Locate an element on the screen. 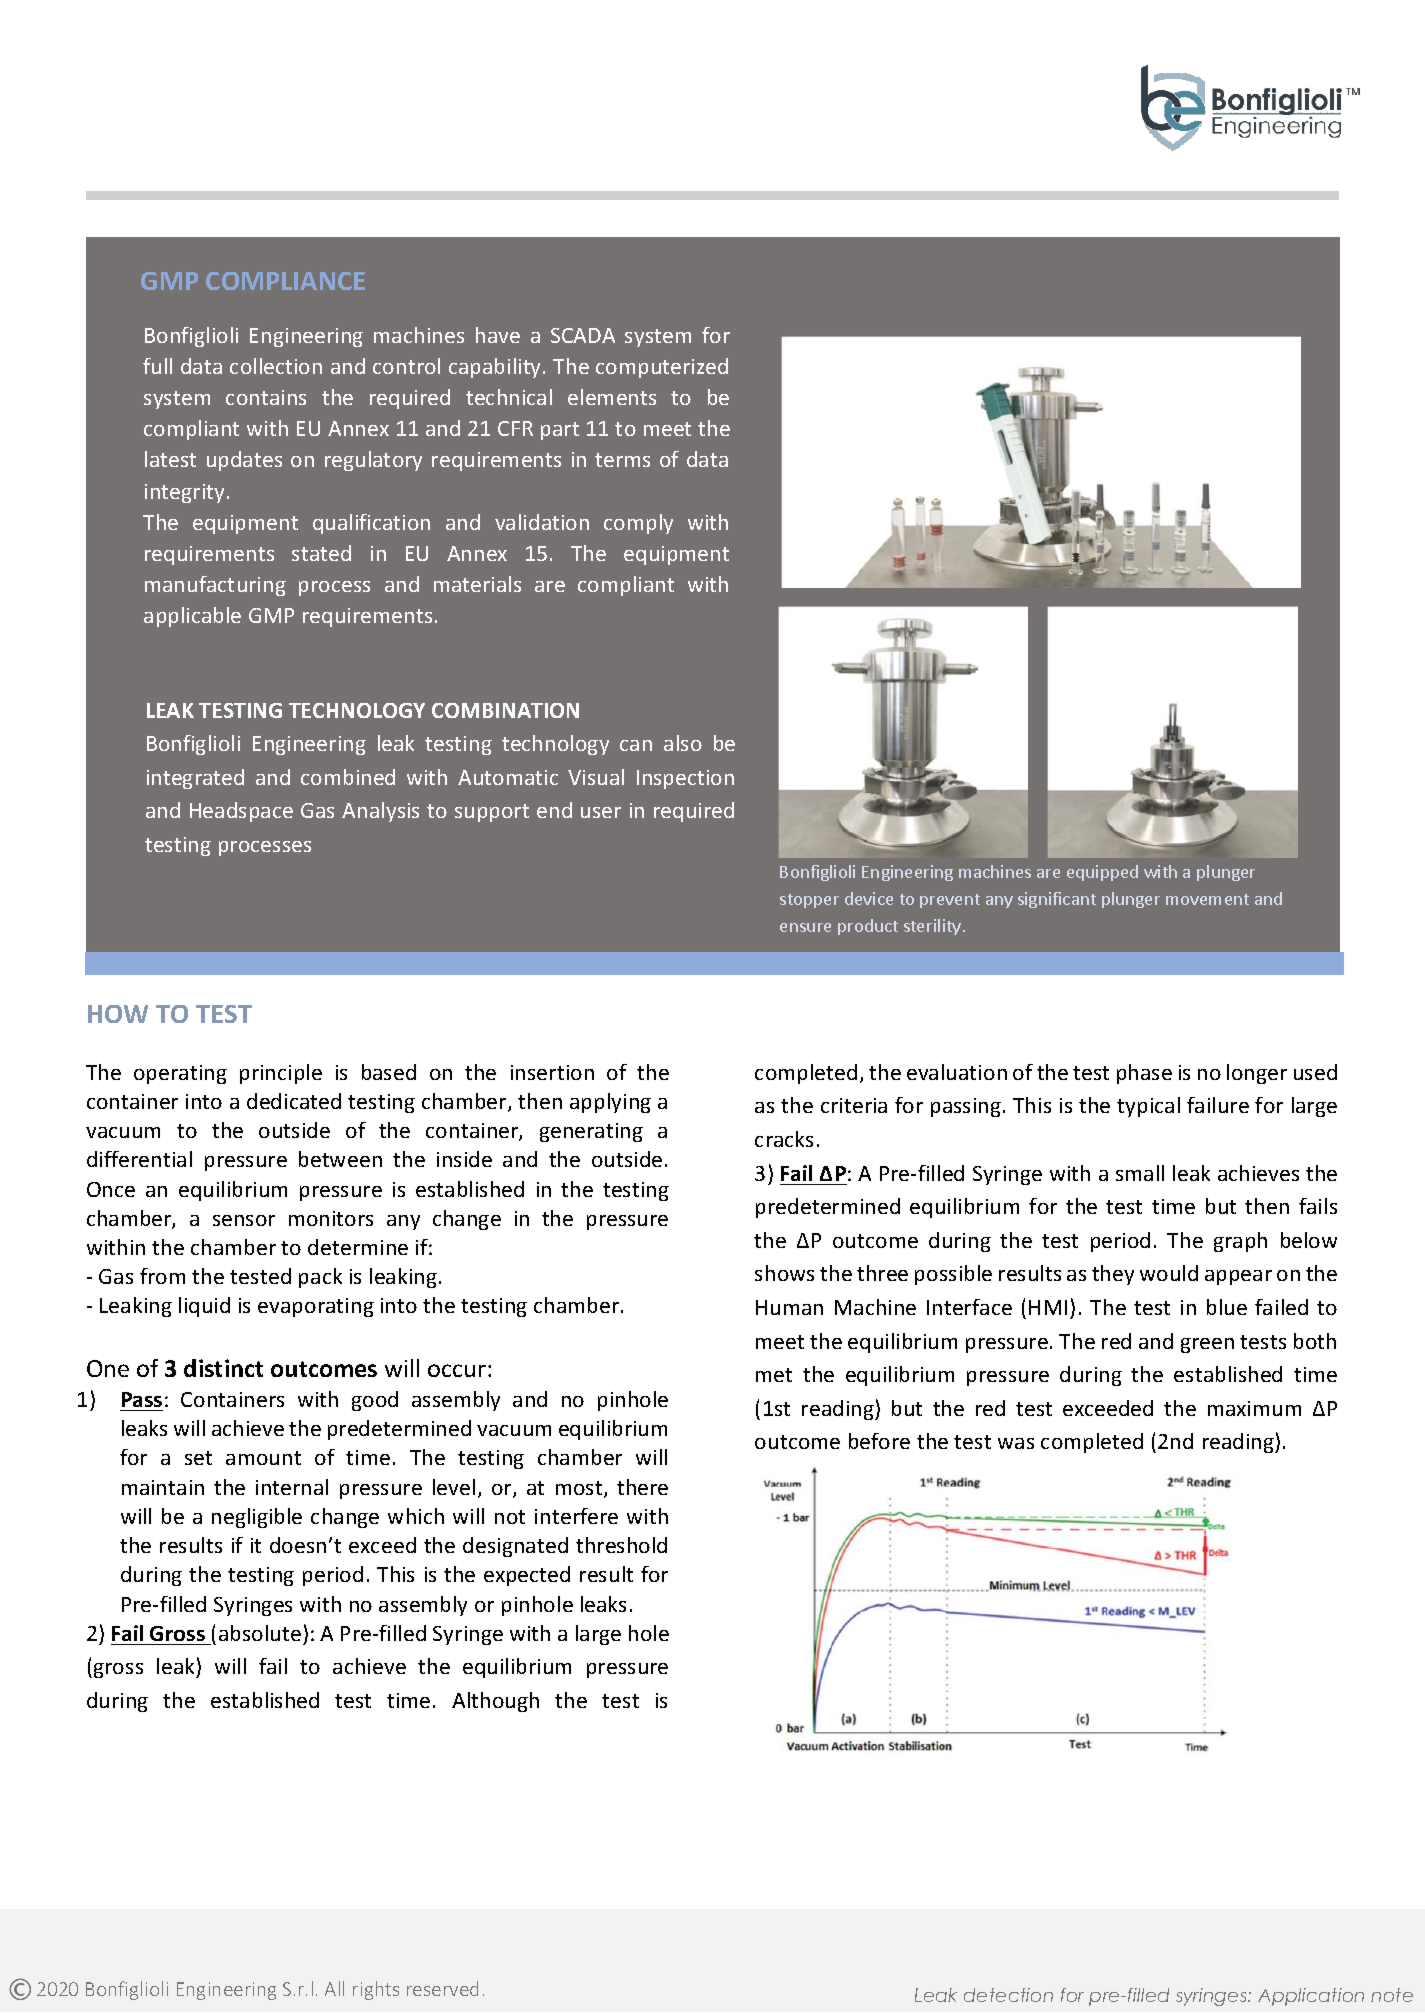  integrated is located at coordinates (195, 779).
